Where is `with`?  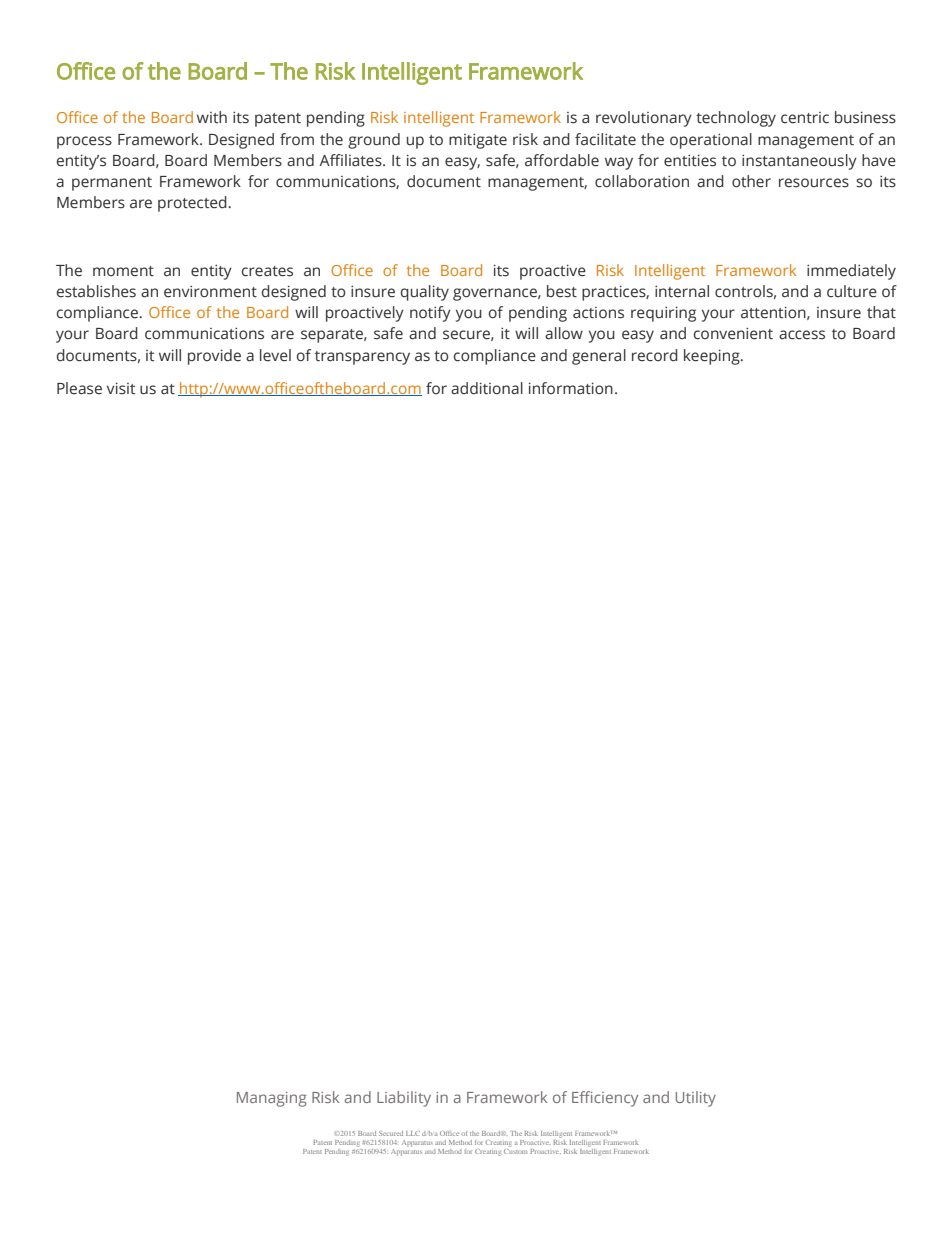 with is located at coordinates (212, 117).
